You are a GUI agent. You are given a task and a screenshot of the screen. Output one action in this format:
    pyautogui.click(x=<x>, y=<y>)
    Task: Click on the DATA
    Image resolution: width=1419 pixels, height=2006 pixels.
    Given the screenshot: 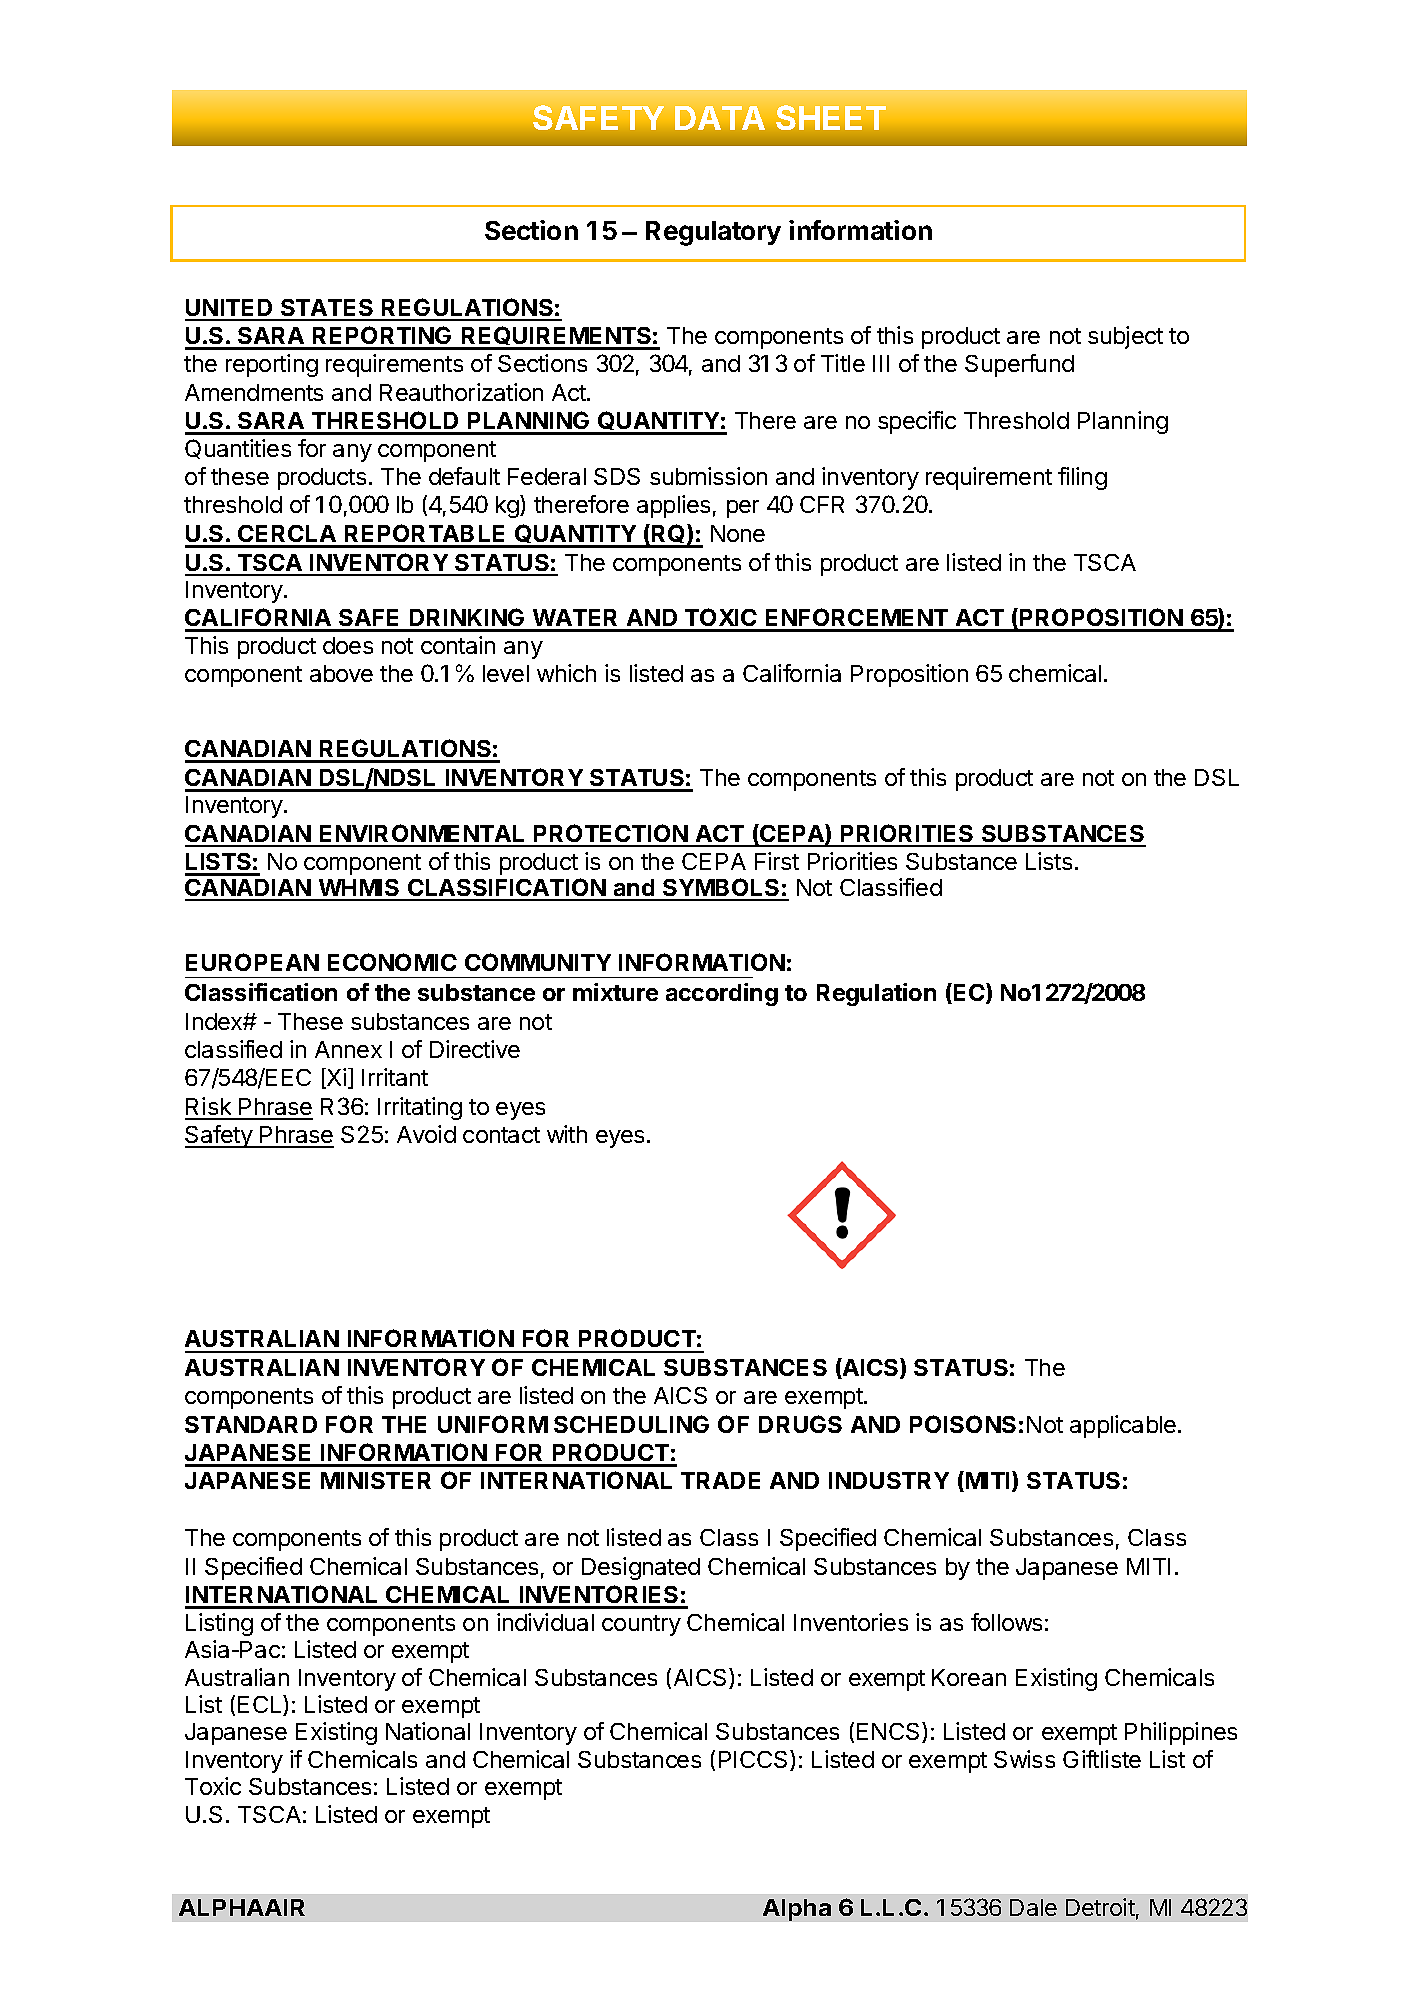 What is the action you would take?
    pyautogui.click(x=720, y=118)
